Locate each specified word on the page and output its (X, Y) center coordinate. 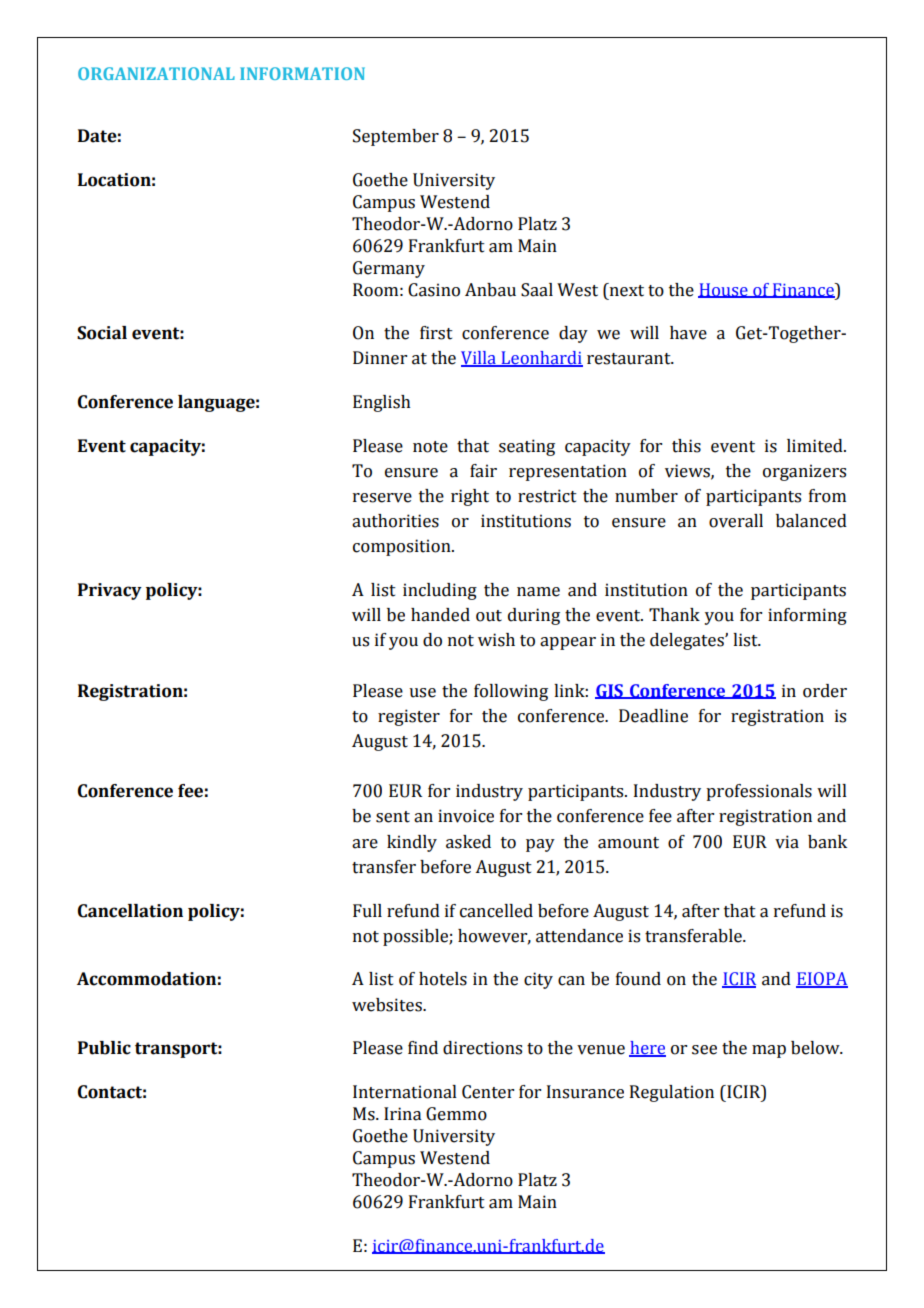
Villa (479, 359)
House (724, 290)
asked (468, 842)
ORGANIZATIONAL (156, 73)
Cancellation (130, 911)
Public (104, 1048)
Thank (674, 615)
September (396, 137)
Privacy (110, 591)
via (787, 842)
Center (488, 1092)
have (688, 333)
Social (102, 333)
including (440, 591)
